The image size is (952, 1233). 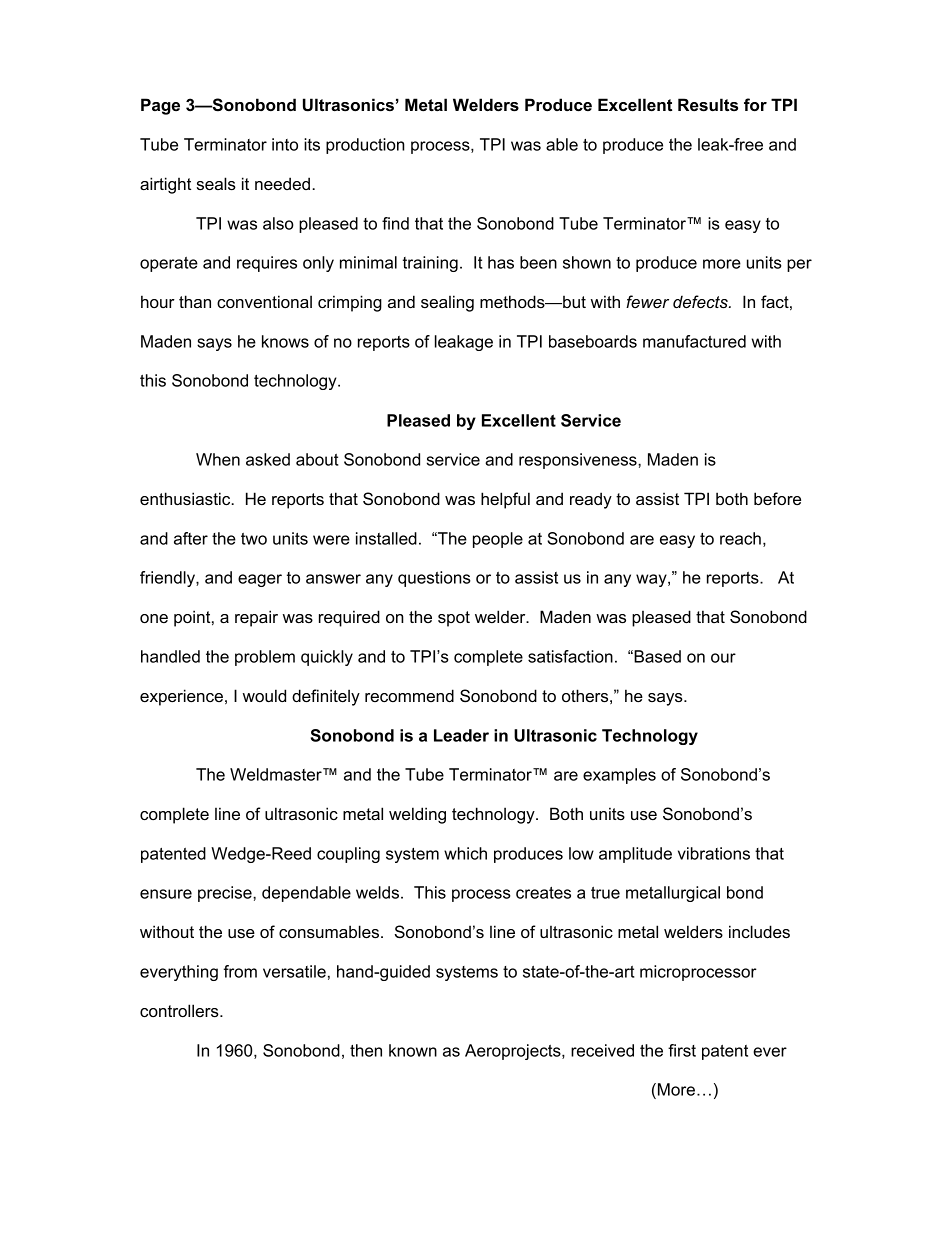 I want to click on before, so click(x=777, y=498).
